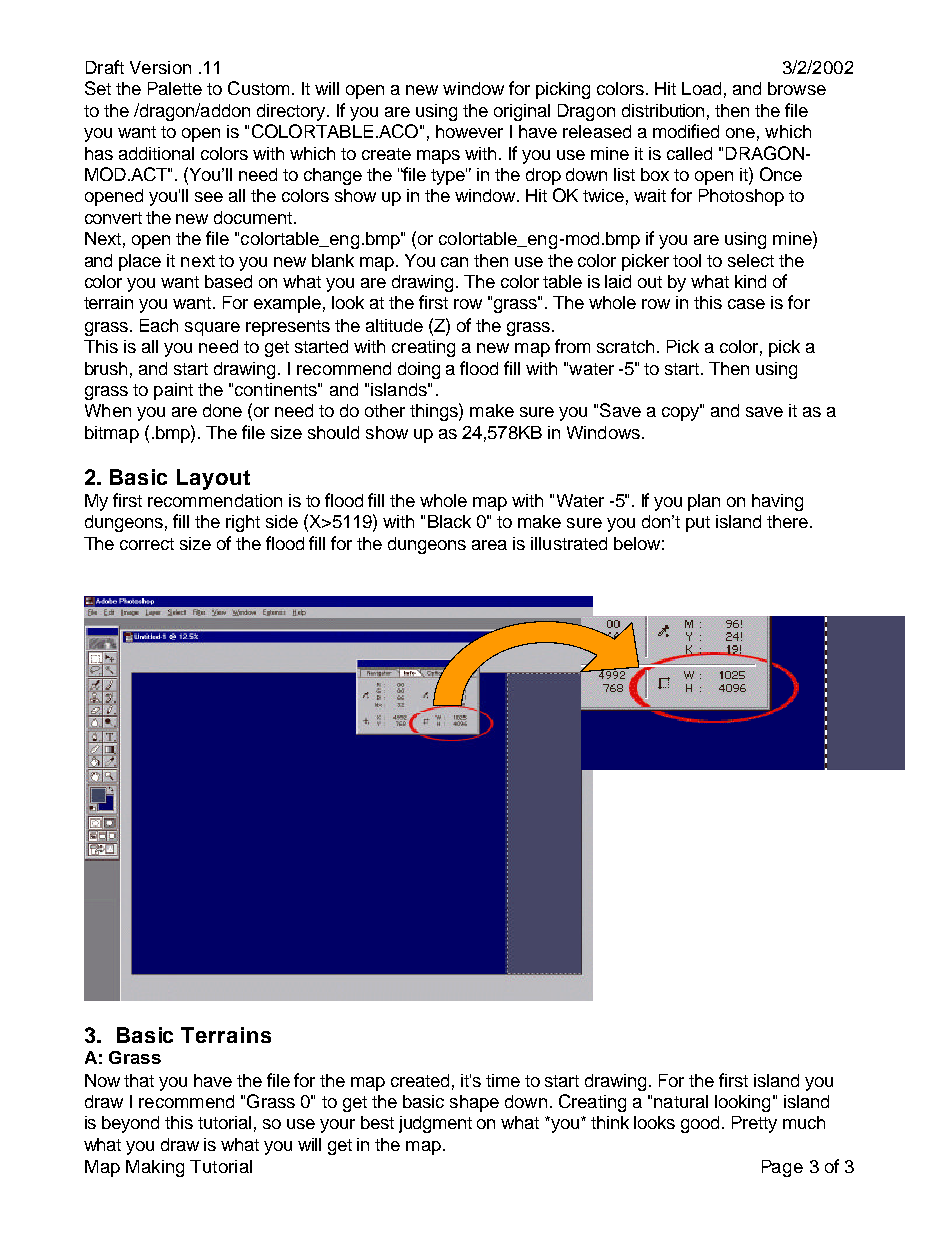 The image size is (952, 1233). I want to click on Load, so click(701, 88).
